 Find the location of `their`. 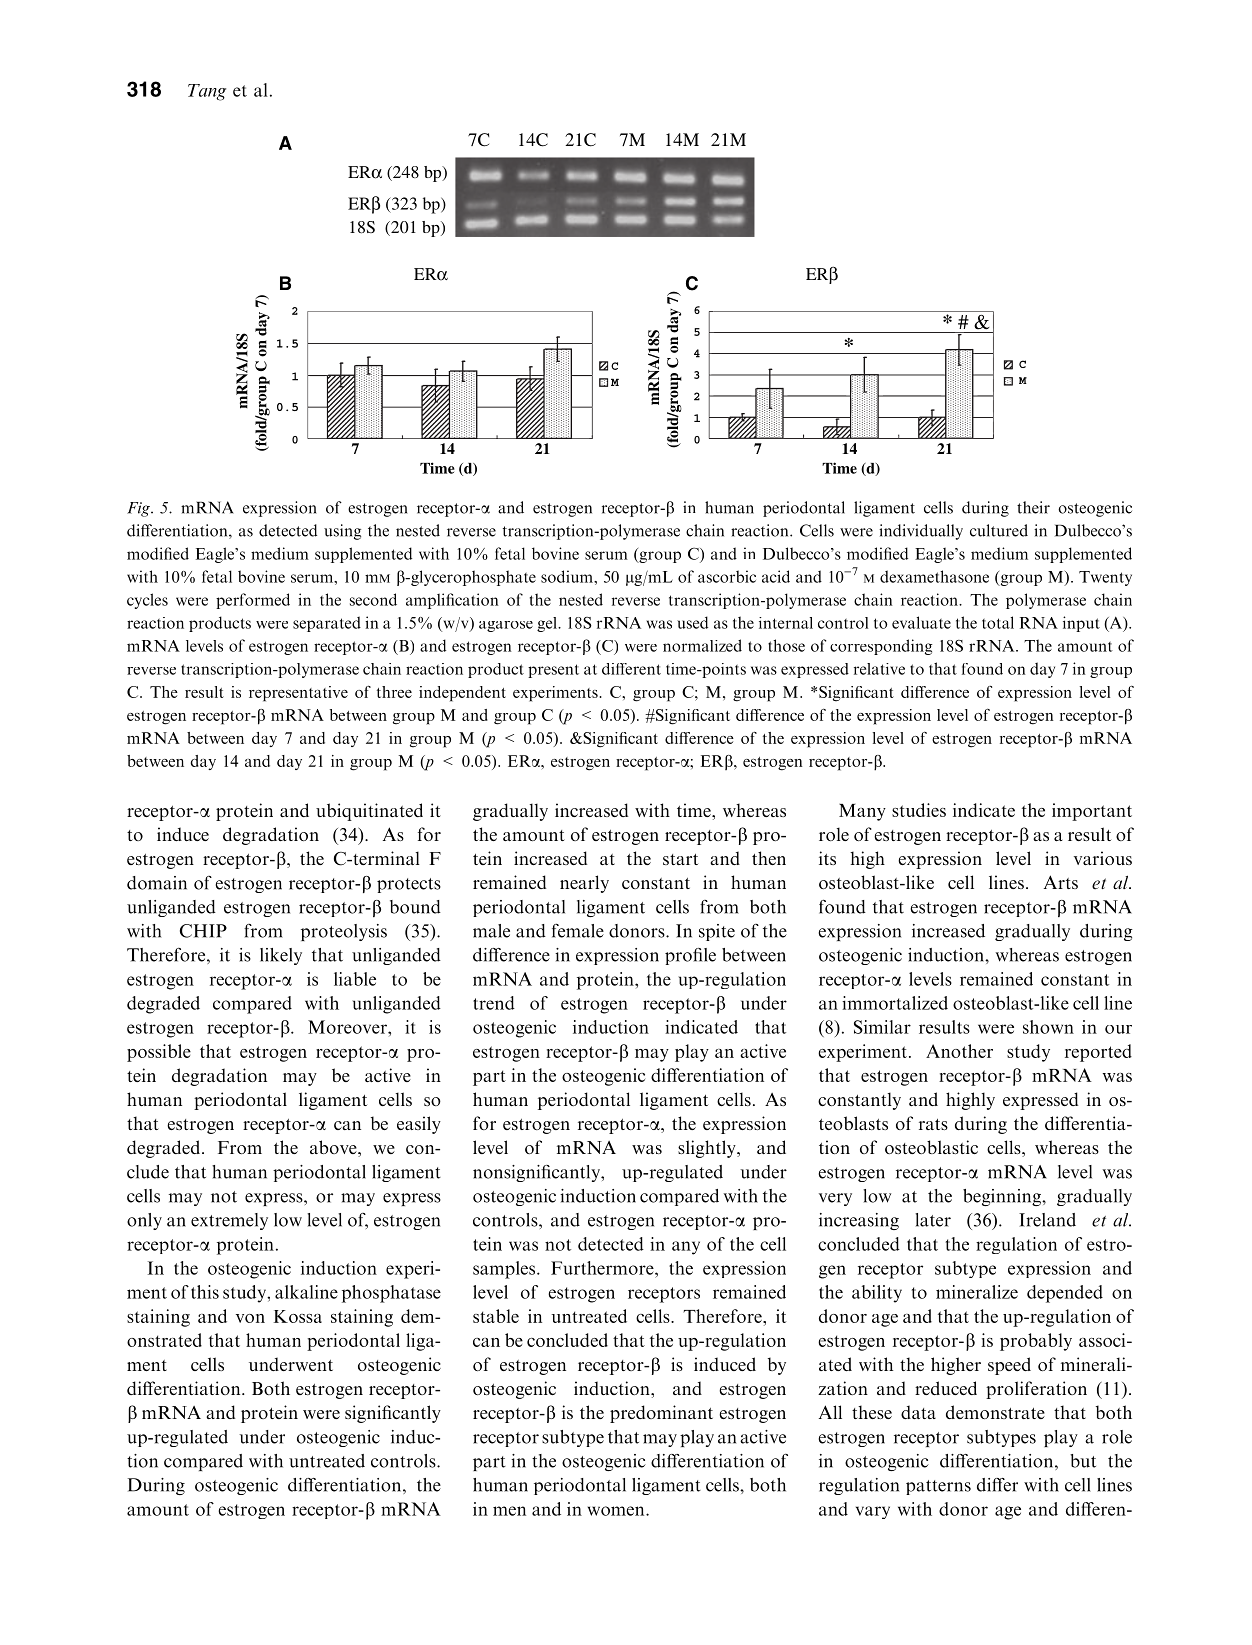

their is located at coordinates (1033, 507).
